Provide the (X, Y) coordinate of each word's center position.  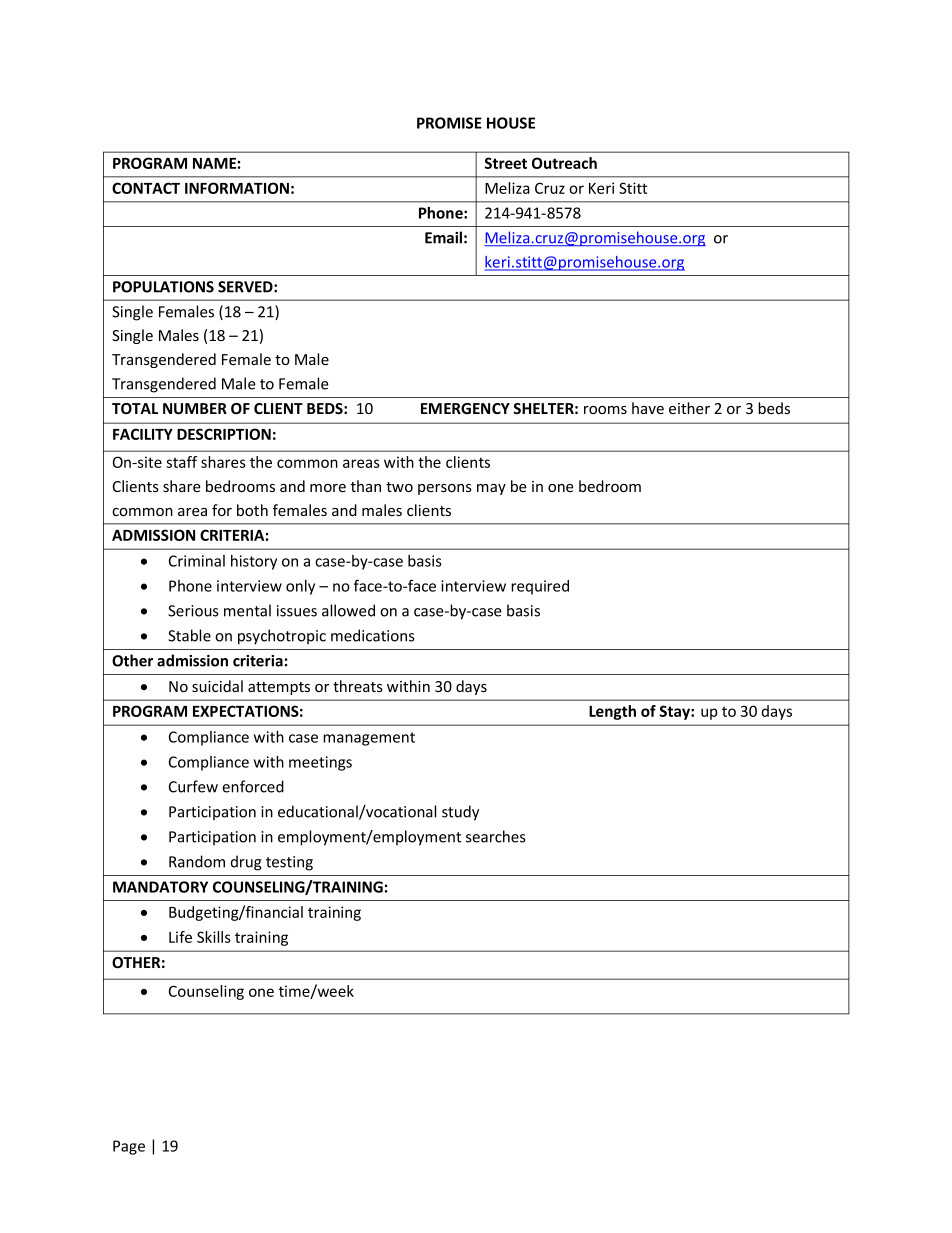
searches (496, 836)
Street (505, 163)
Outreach (564, 163)
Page (129, 1147)
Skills (214, 937)
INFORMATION (237, 188)
